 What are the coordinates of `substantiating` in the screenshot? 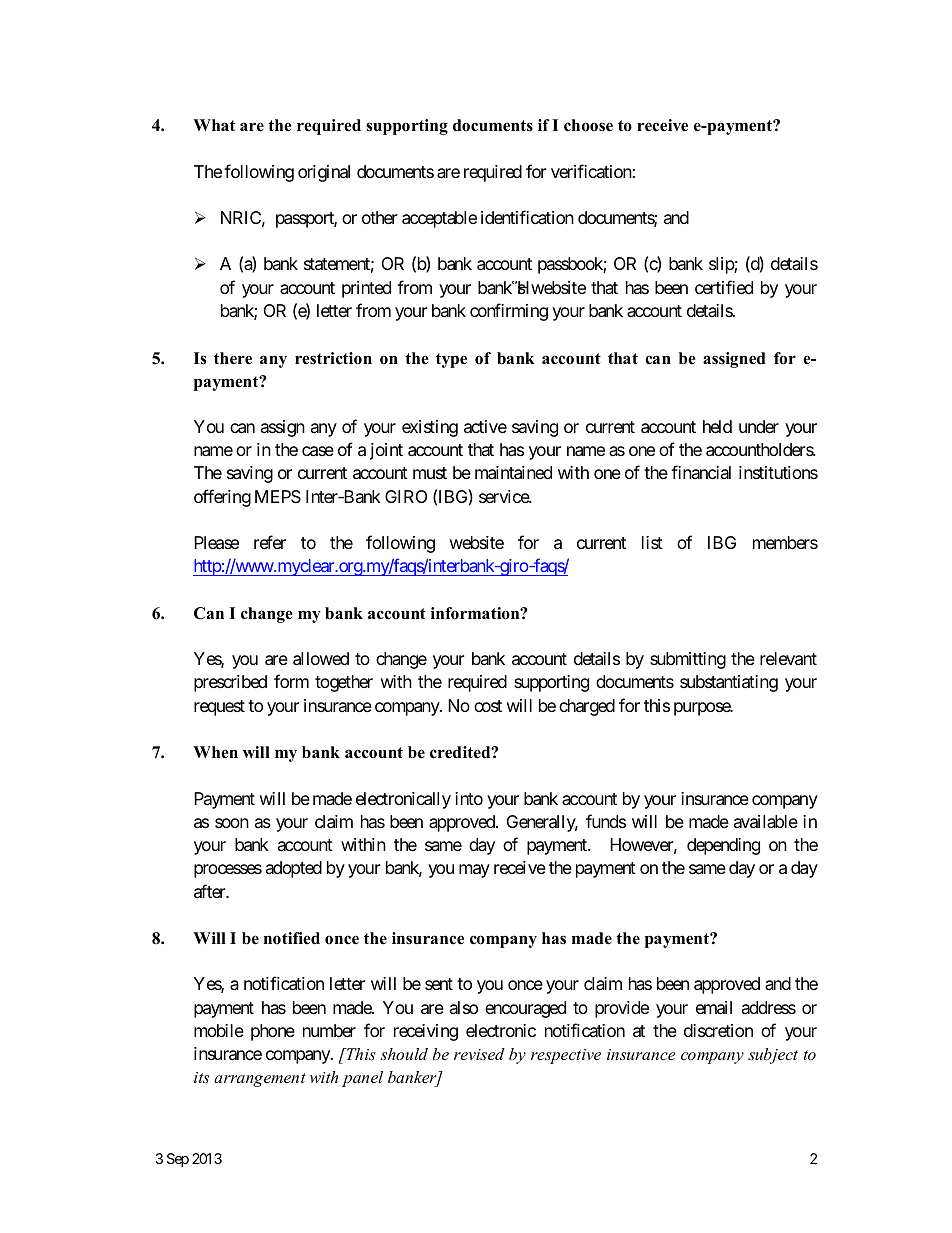 It's located at (729, 683).
